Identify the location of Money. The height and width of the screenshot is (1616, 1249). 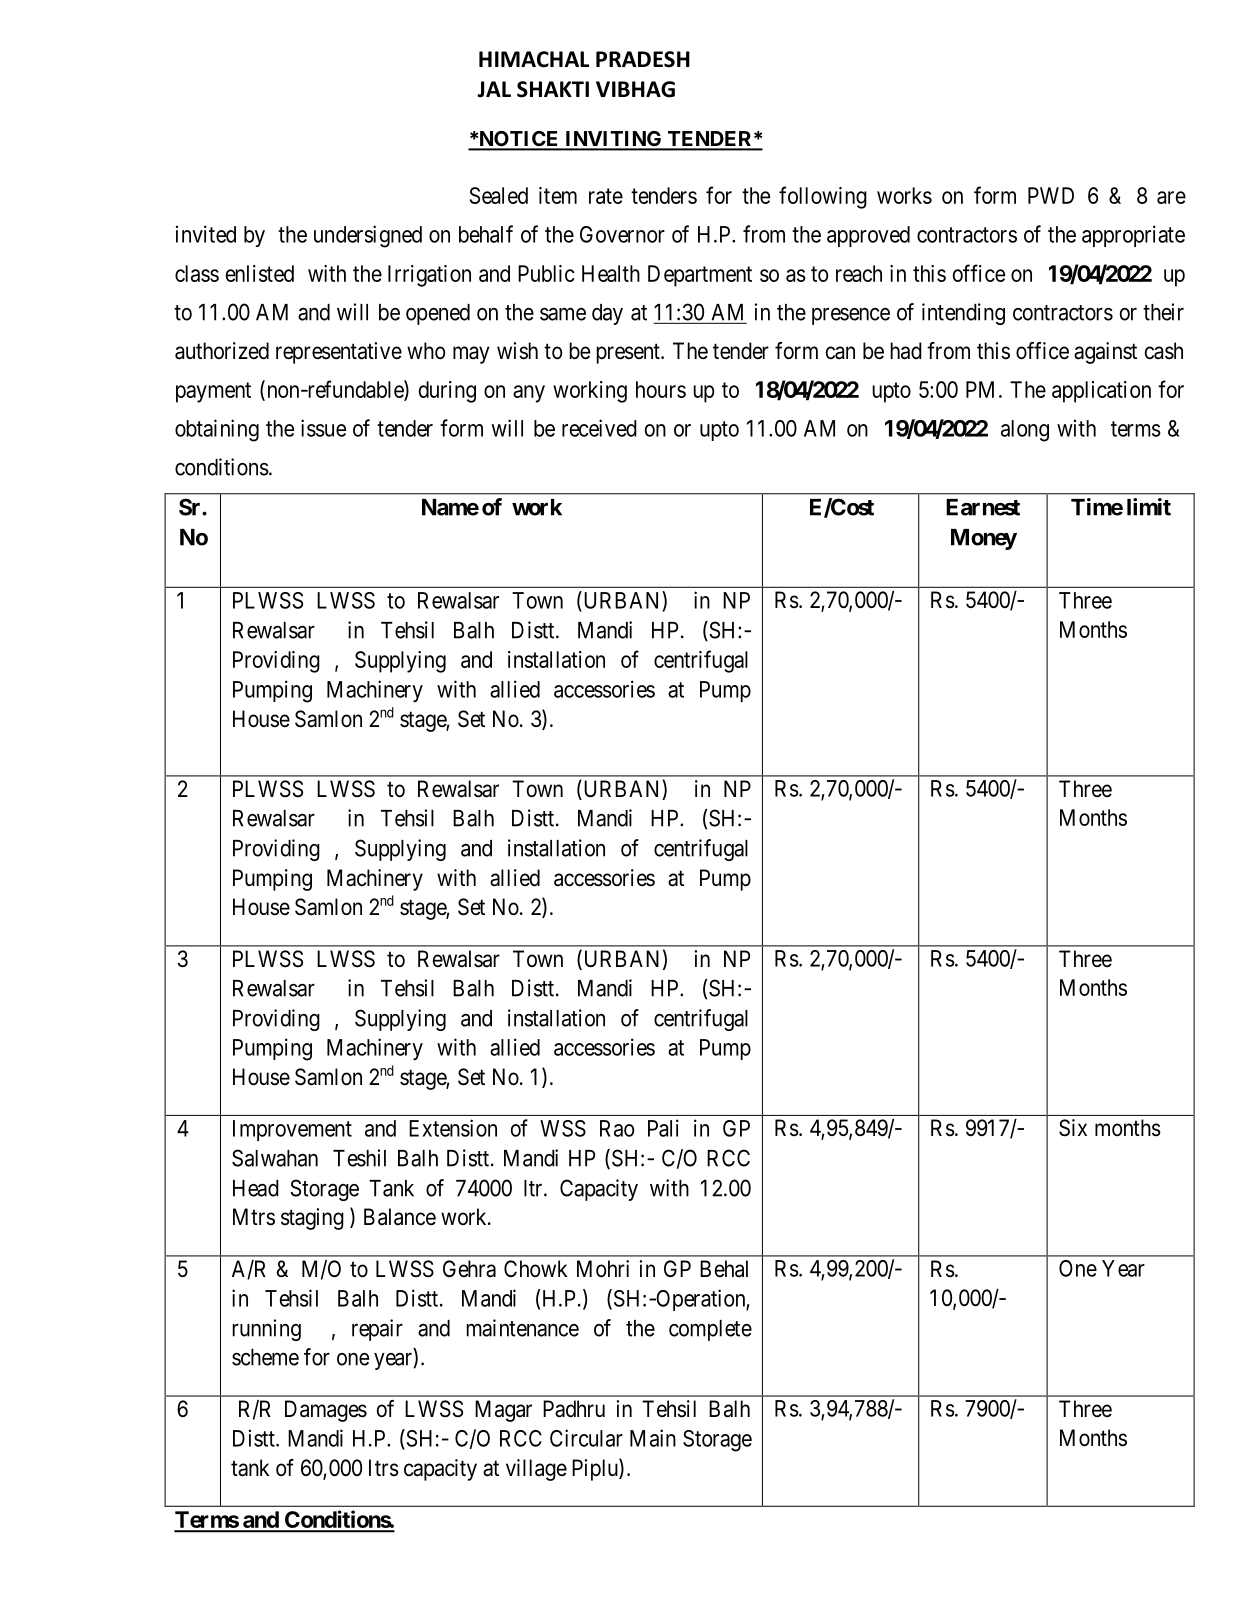
(984, 539).
